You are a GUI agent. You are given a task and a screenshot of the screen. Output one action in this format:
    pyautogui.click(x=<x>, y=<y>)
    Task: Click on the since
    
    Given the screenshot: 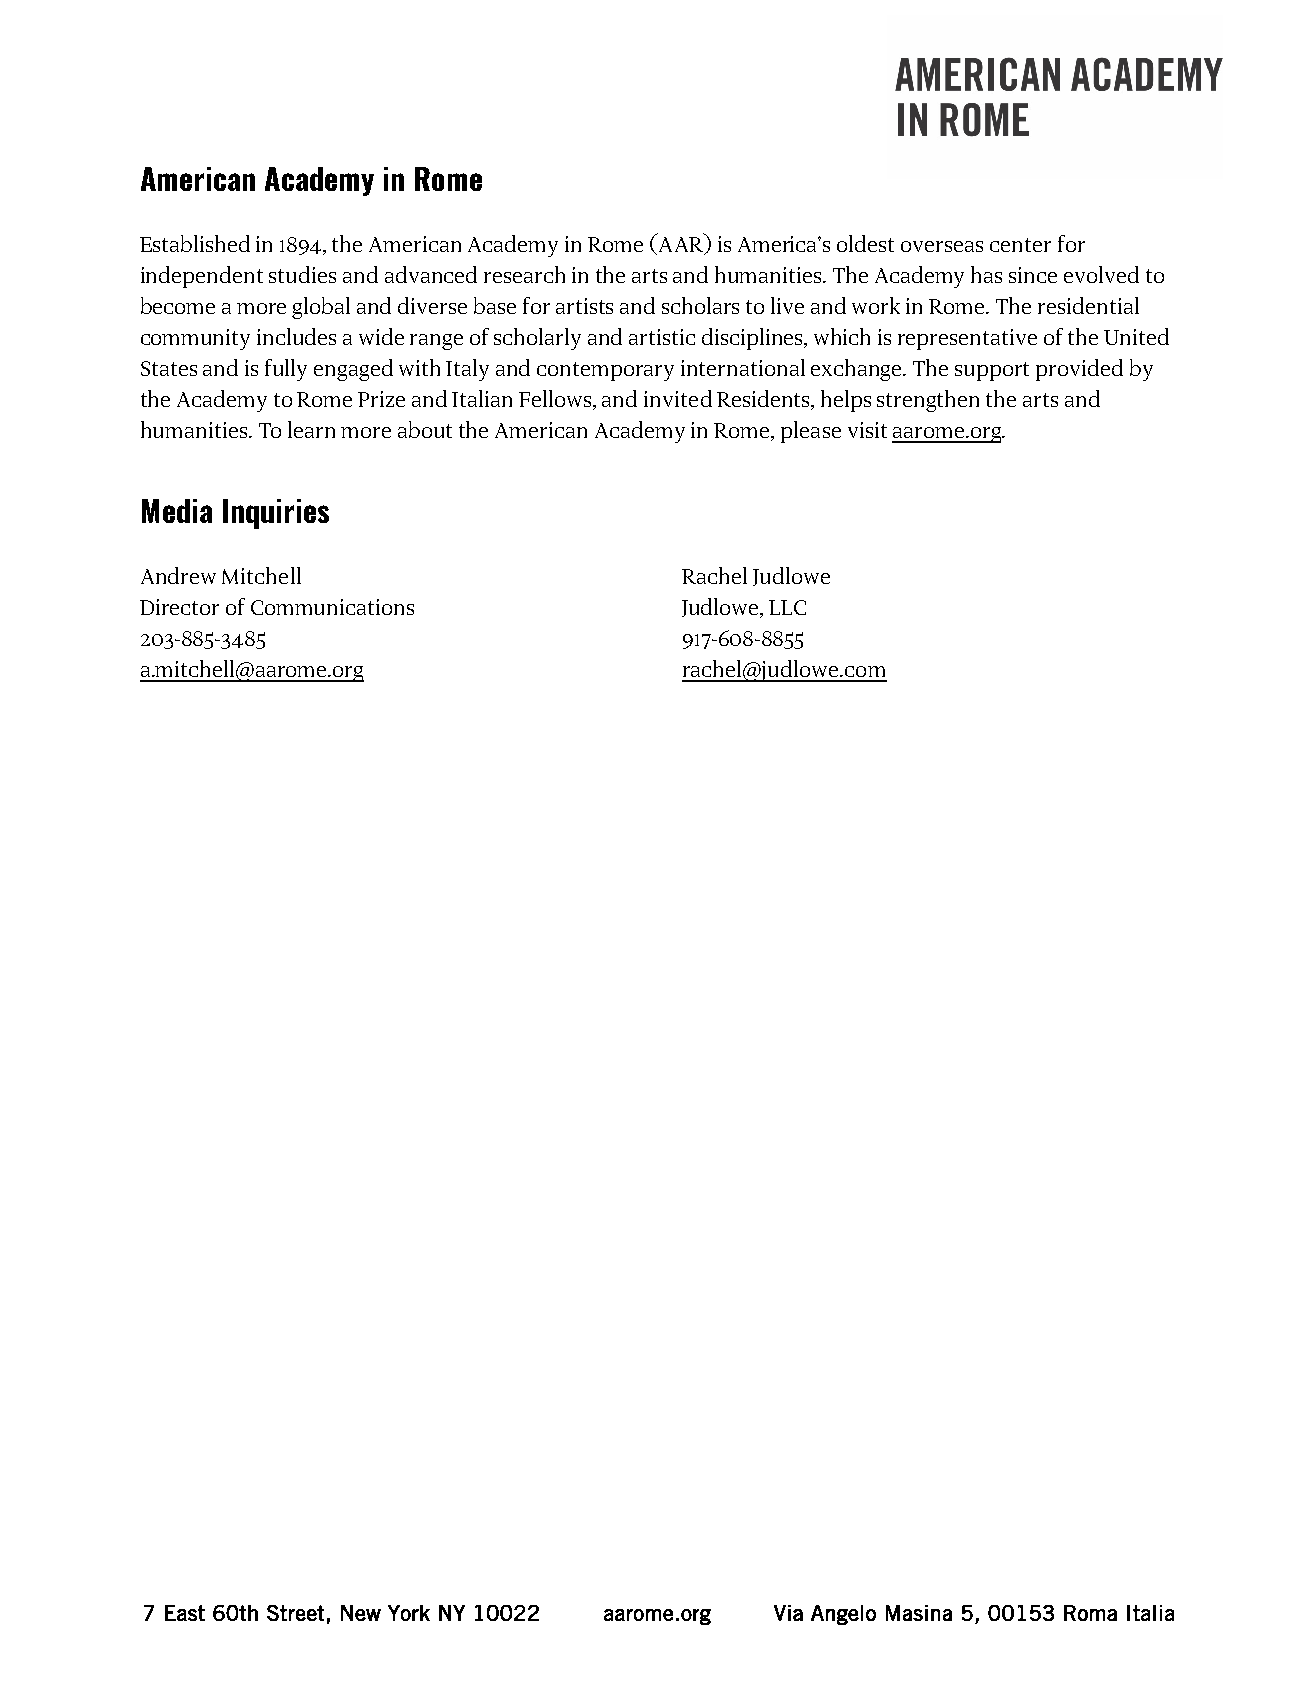 What is the action you would take?
    pyautogui.click(x=1033, y=275)
